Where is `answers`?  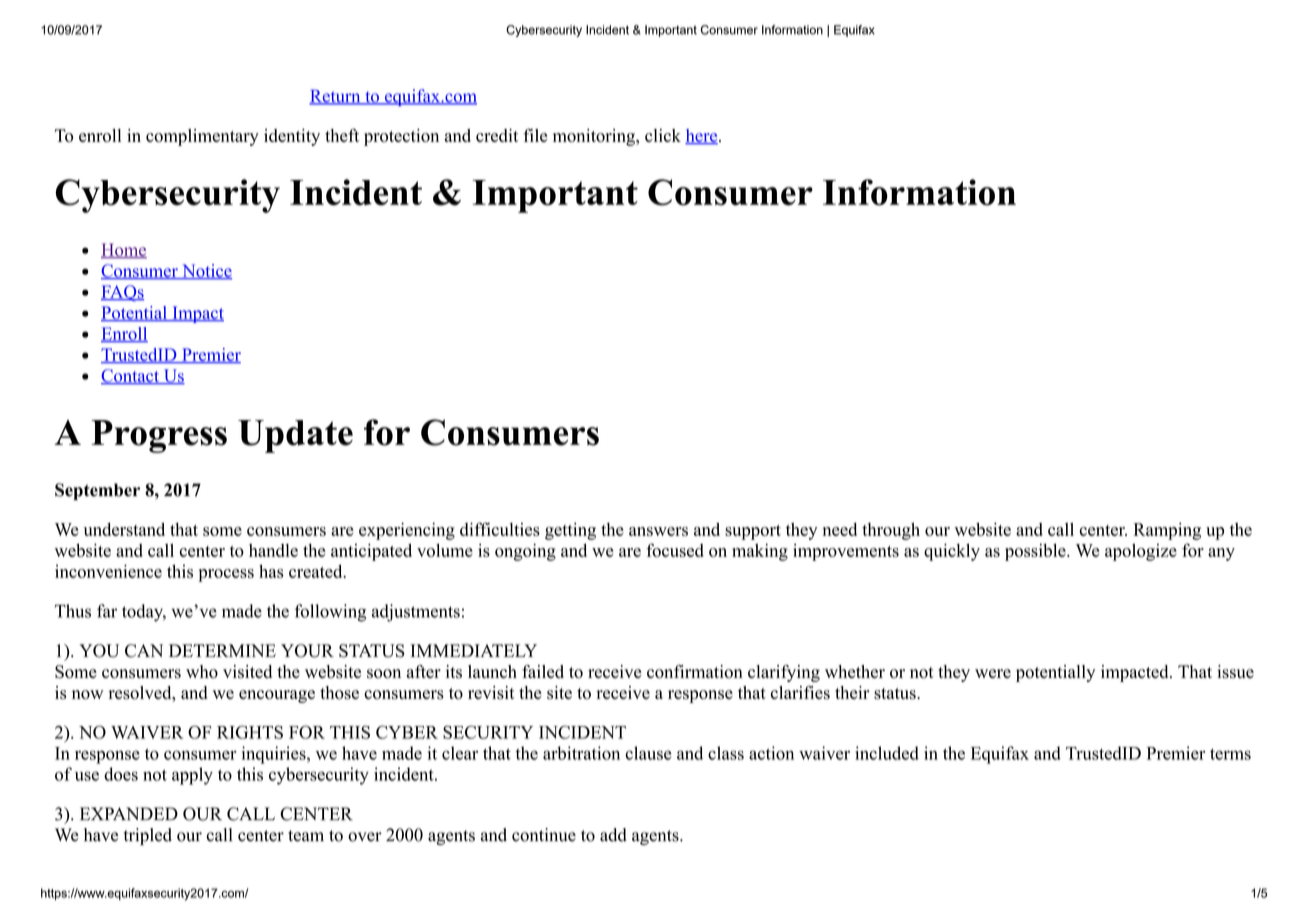
answers is located at coordinates (658, 531).
